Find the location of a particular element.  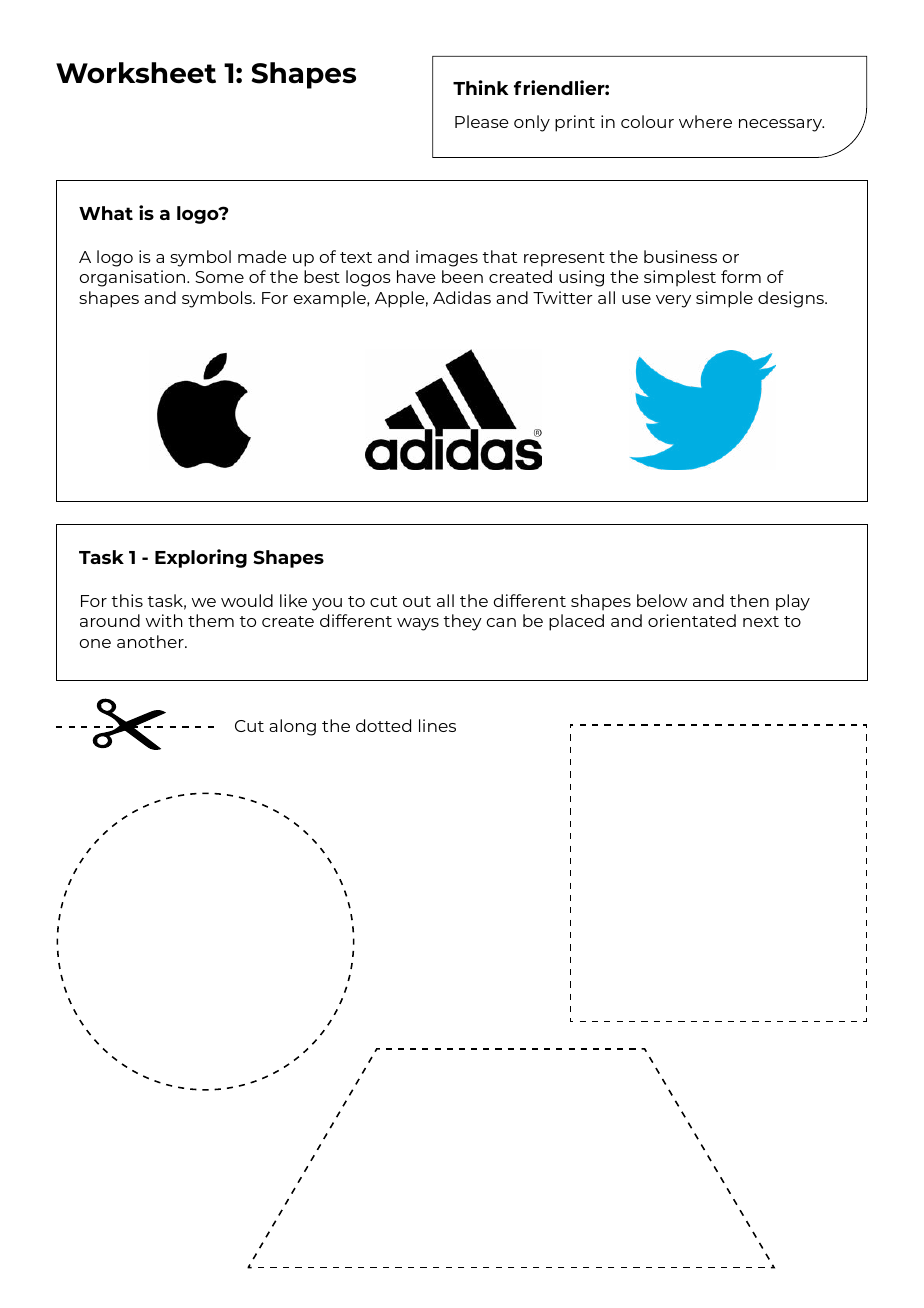

Some is located at coordinates (219, 277).
